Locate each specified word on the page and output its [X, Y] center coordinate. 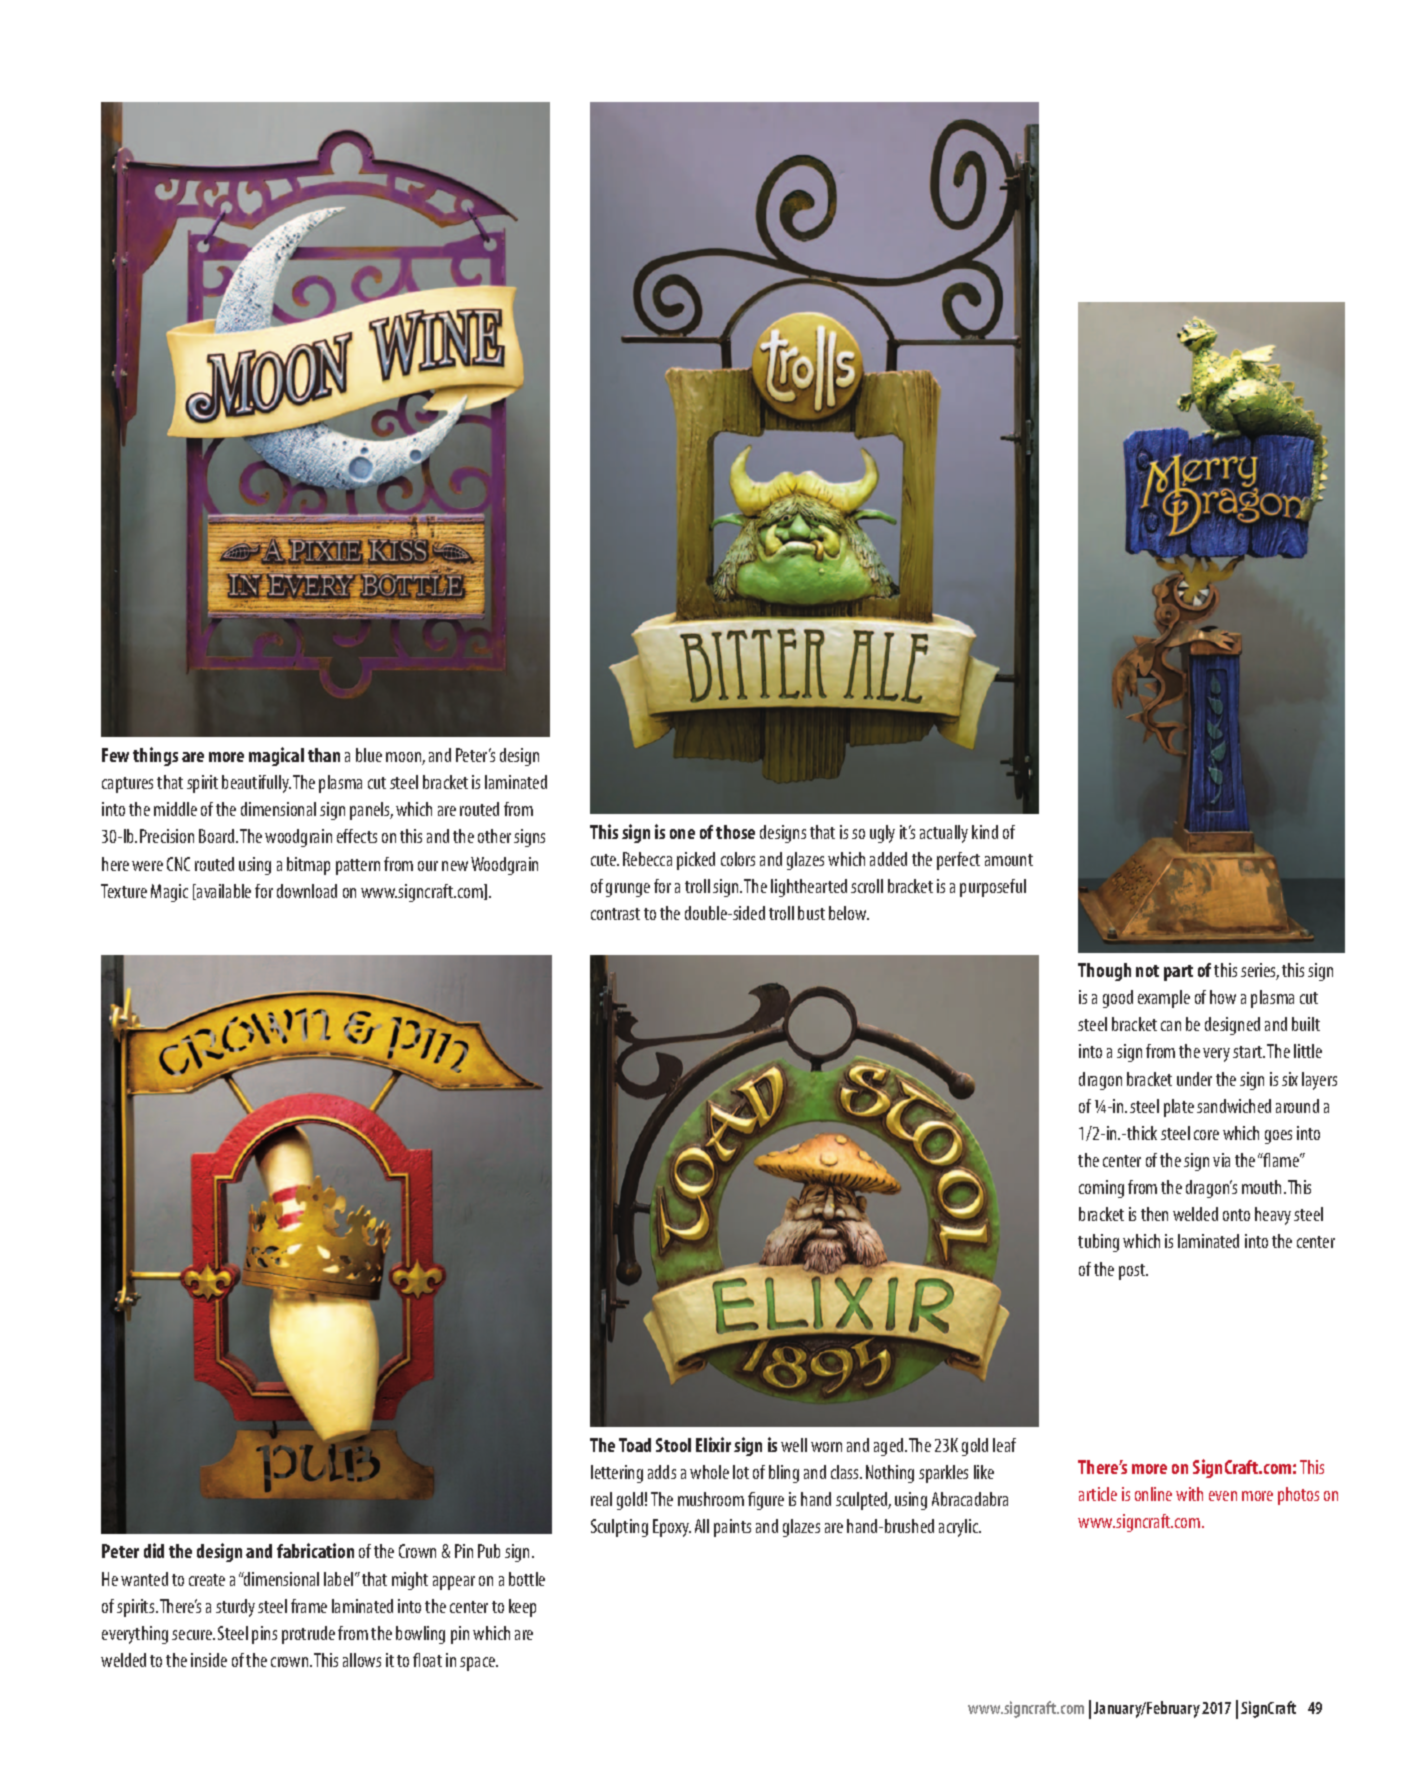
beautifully [256, 784]
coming [1101, 1189]
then [1154, 1214]
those [735, 832]
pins [264, 1635]
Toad [635, 1445]
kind [985, 832]
